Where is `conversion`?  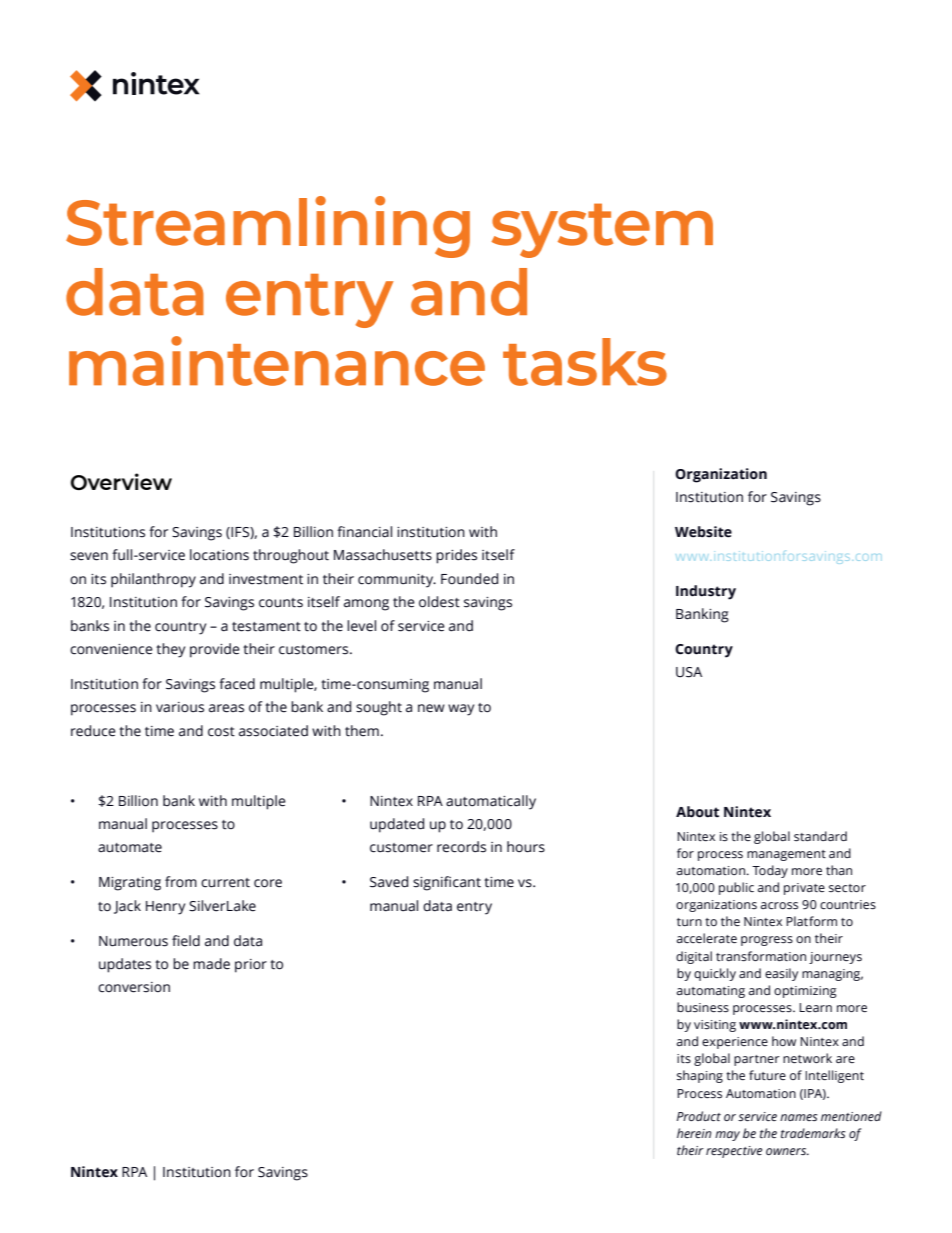
conversion is located at coordinates (134, 987).
